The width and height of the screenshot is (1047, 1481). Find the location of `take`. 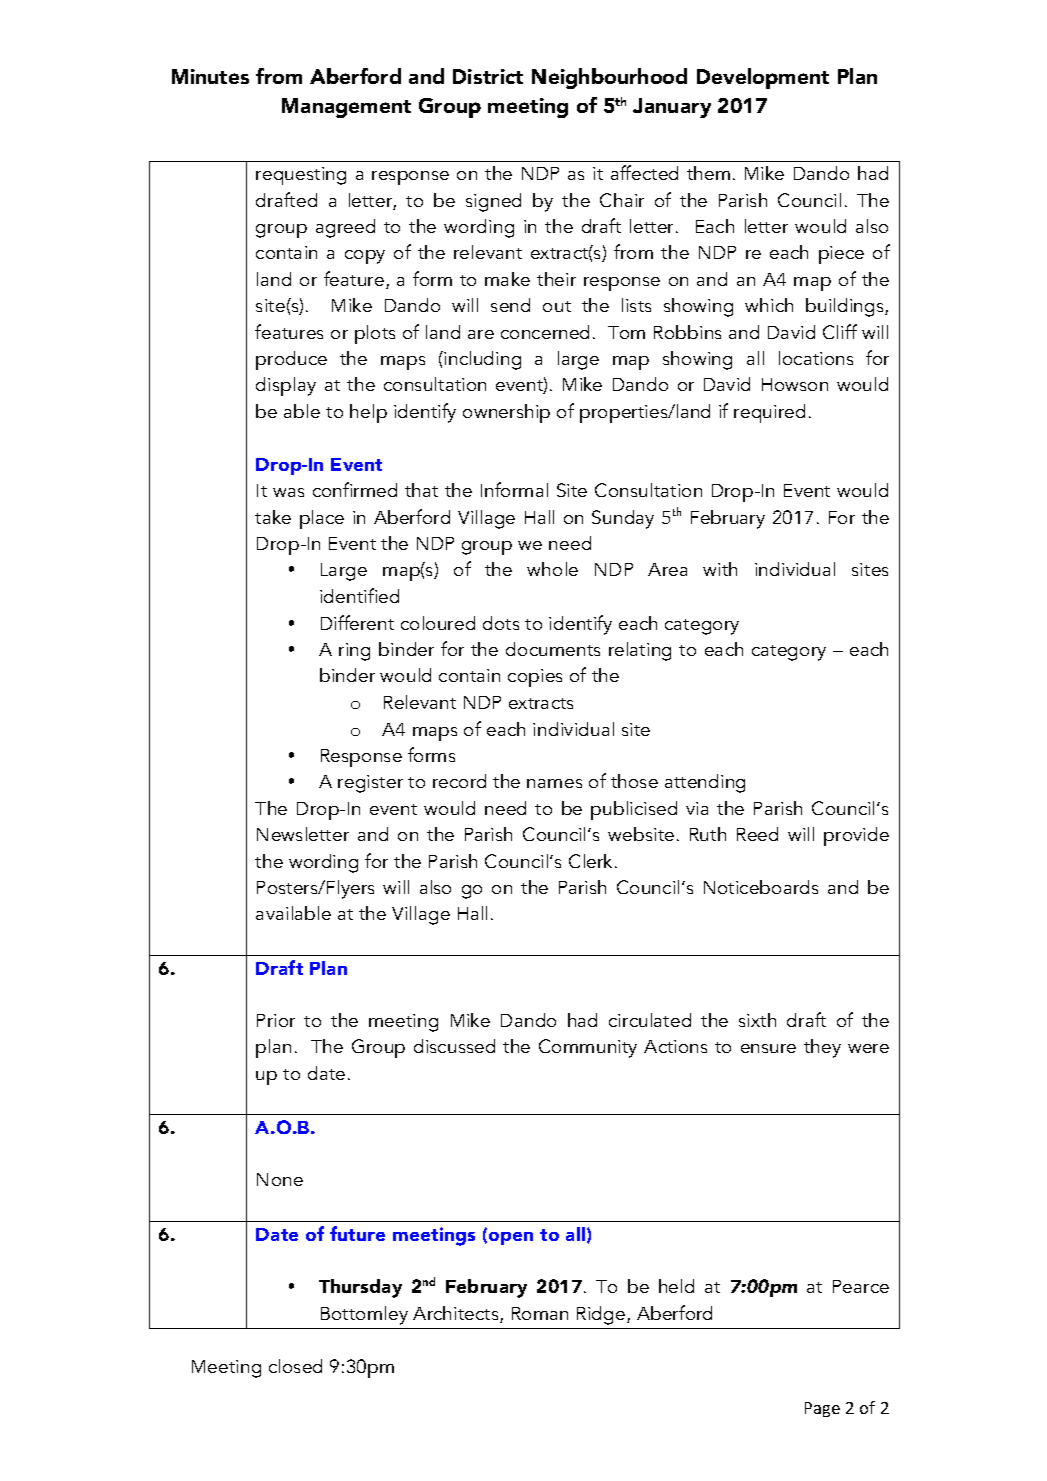

take is located at coordinates (273, 517).
